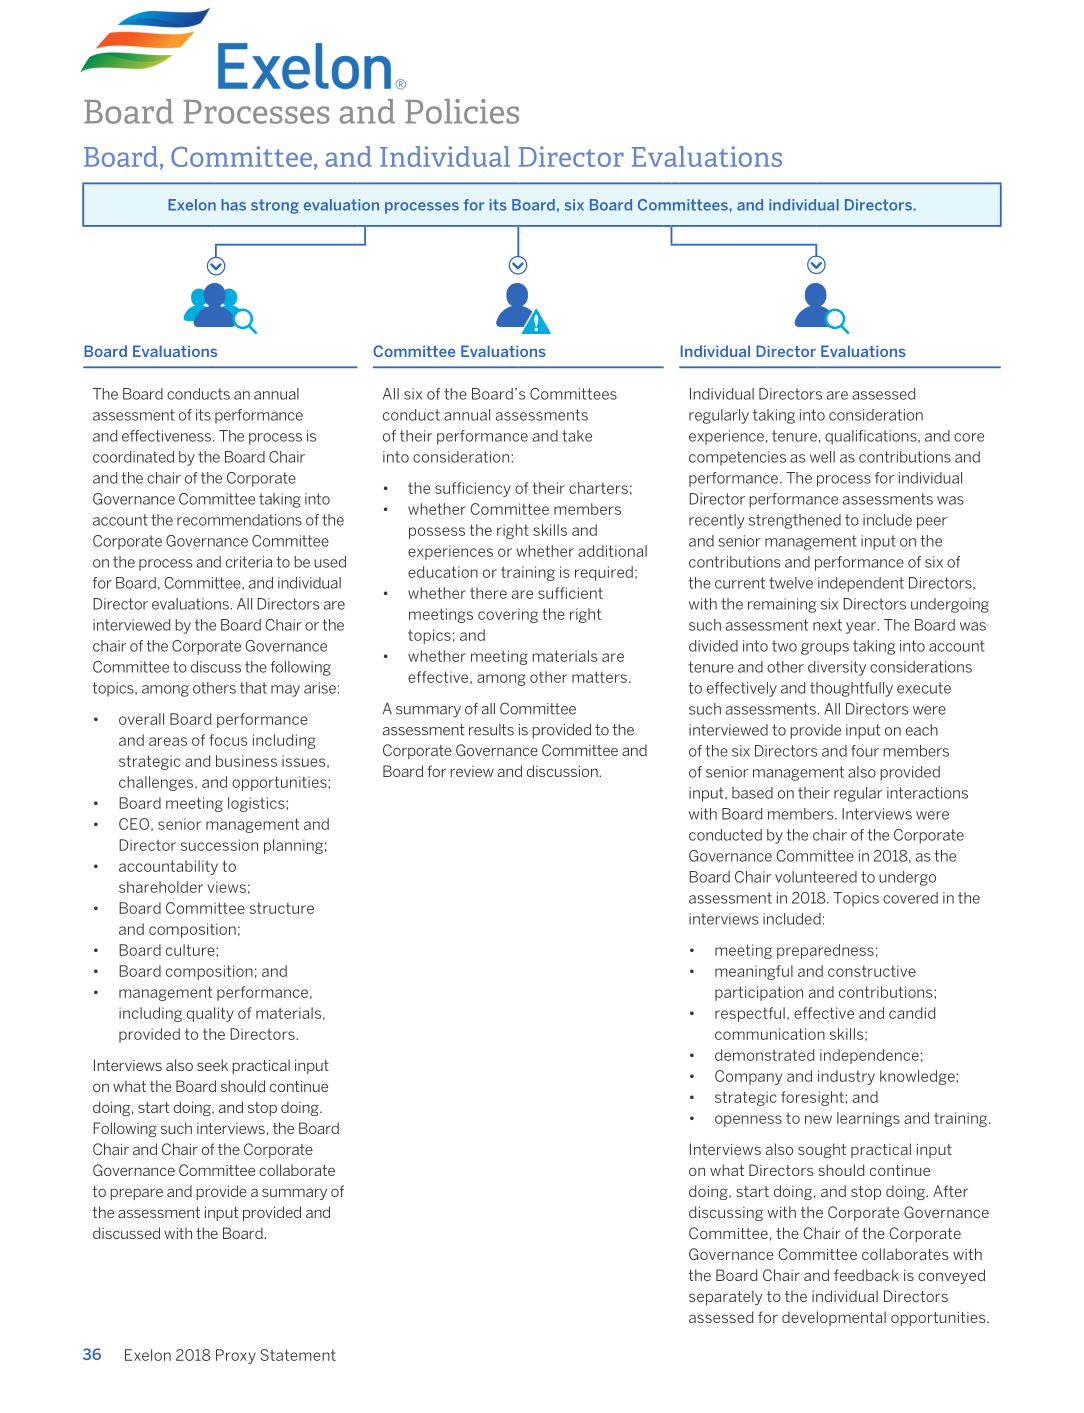  Describe the element at coordinates (462, 111) in the page. I see `Policies` at that location.
